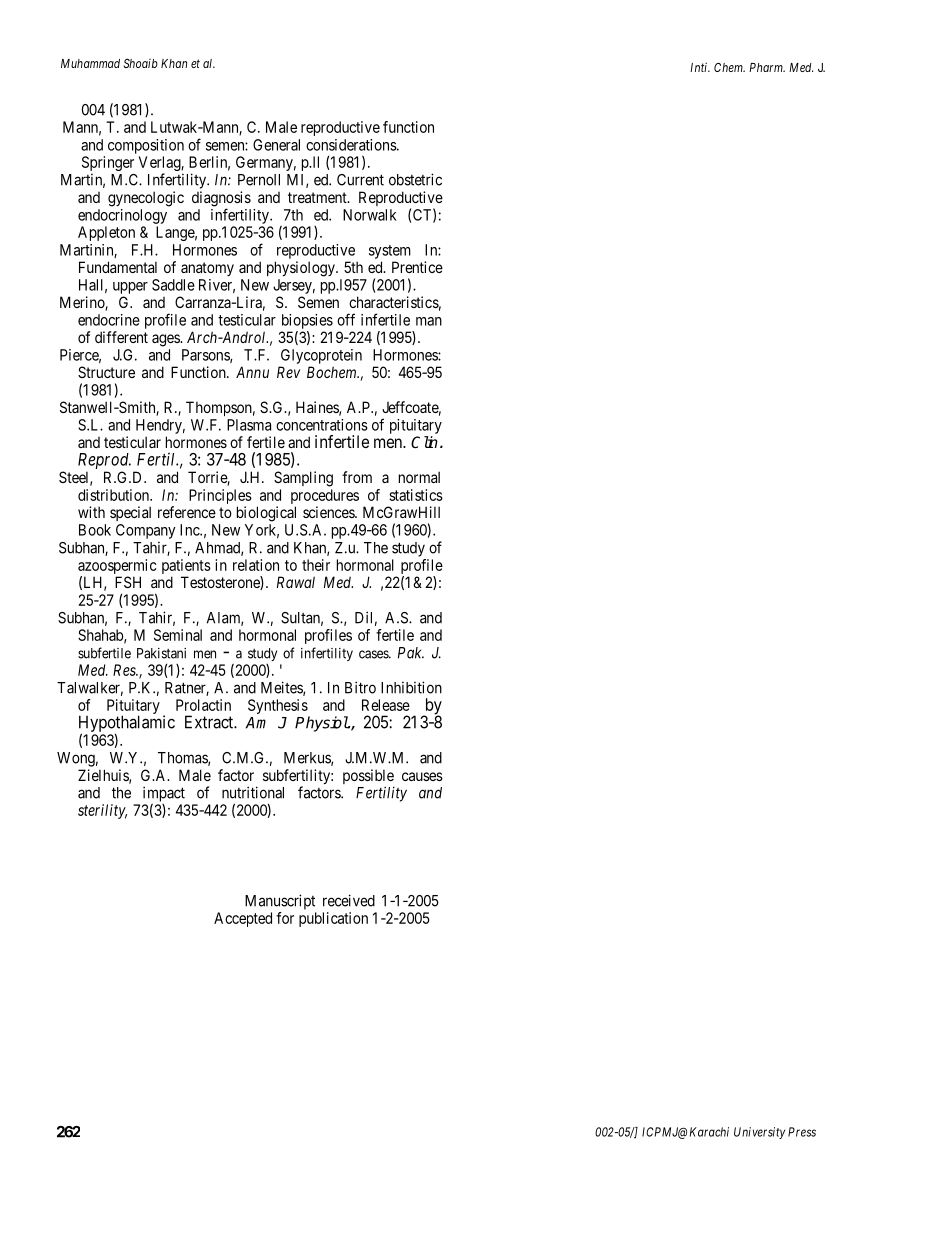  What do you see at coordinates (415, 179) in the page?
I see `obstetric` at bounding box center [415, 179].
